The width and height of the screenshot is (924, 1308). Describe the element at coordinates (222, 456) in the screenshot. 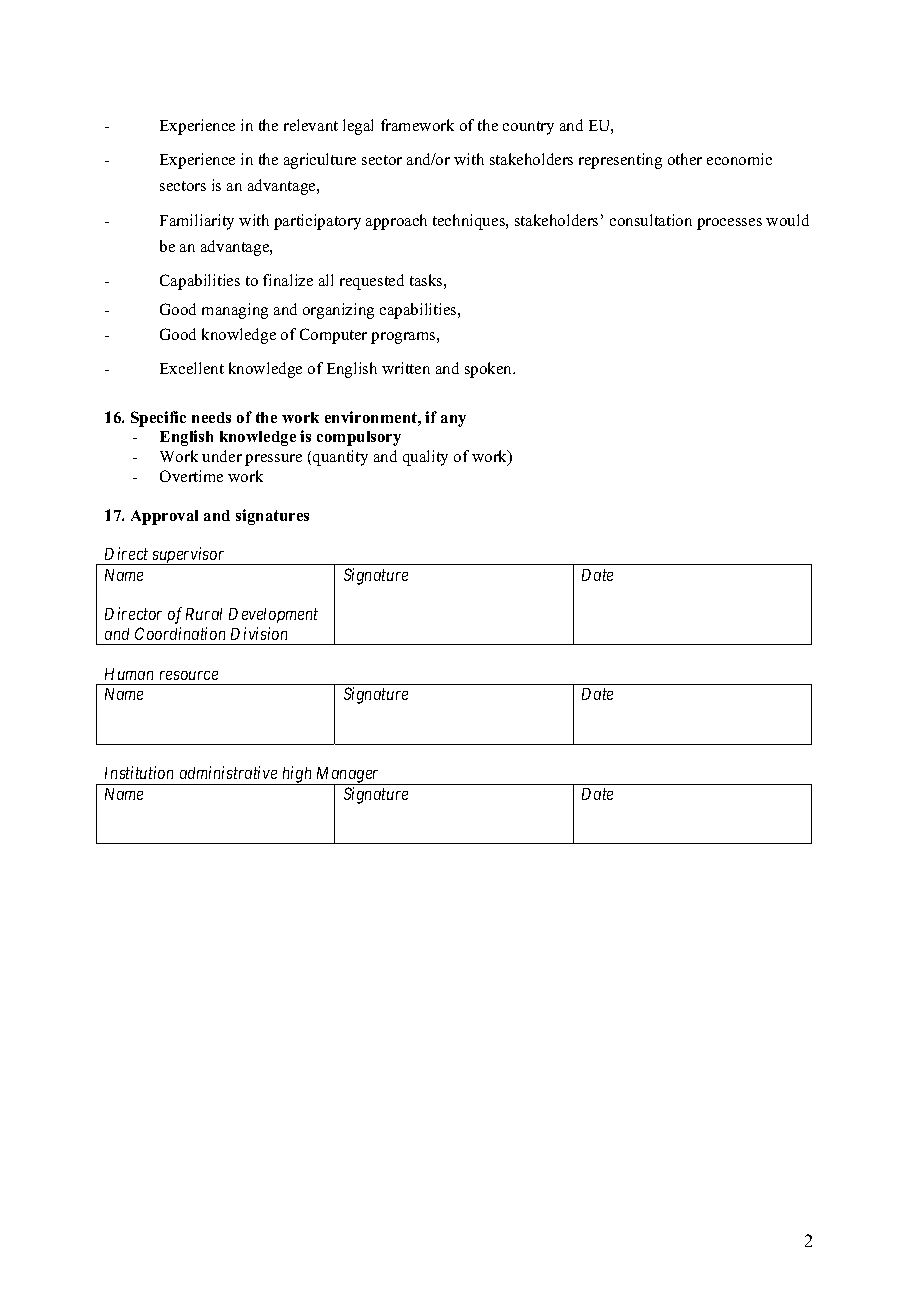

I see `under` at that location.
